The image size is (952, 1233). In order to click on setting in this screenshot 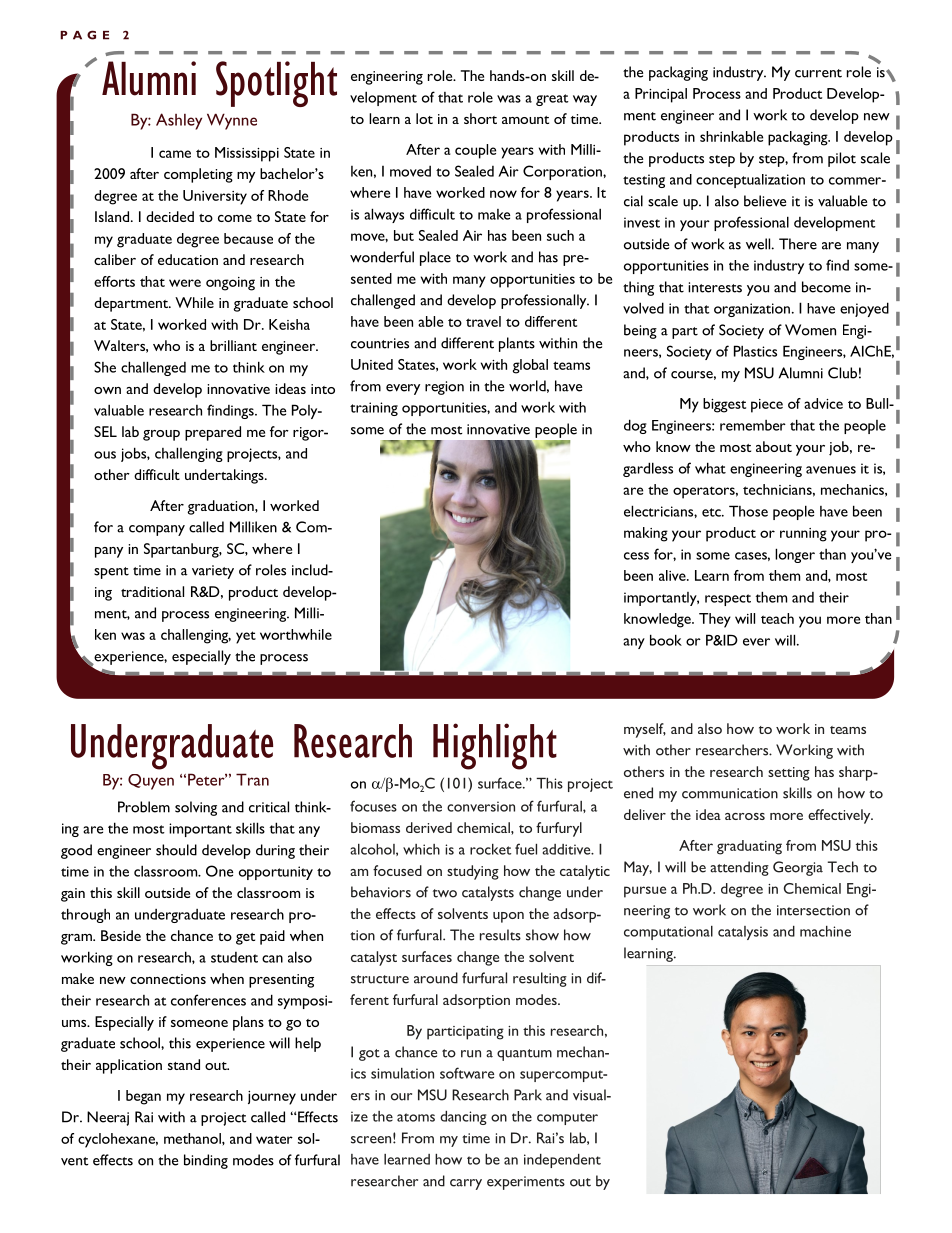, I will do `click(789, 774)`.
